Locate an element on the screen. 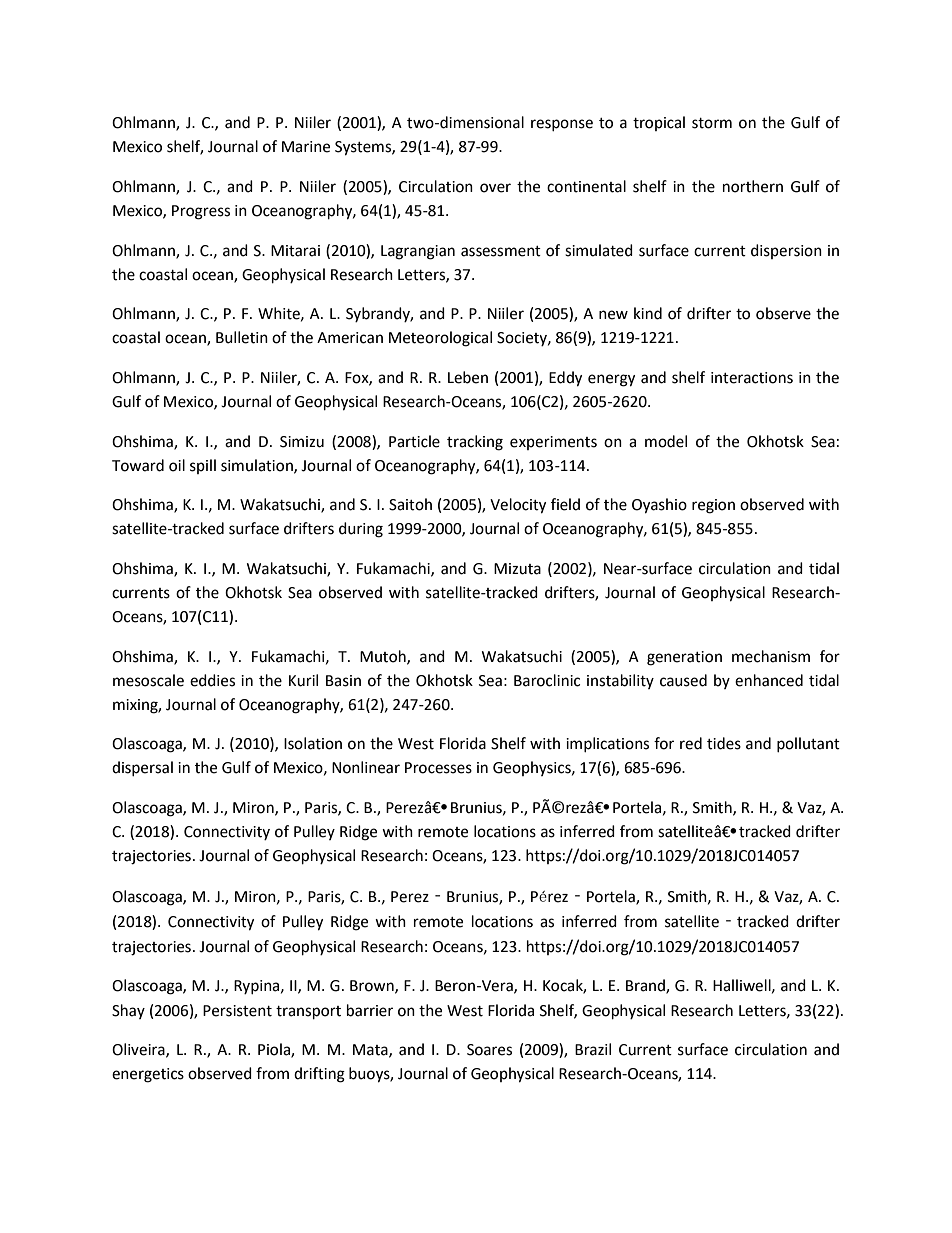  Velocity is located at coordinates (518, 506).
